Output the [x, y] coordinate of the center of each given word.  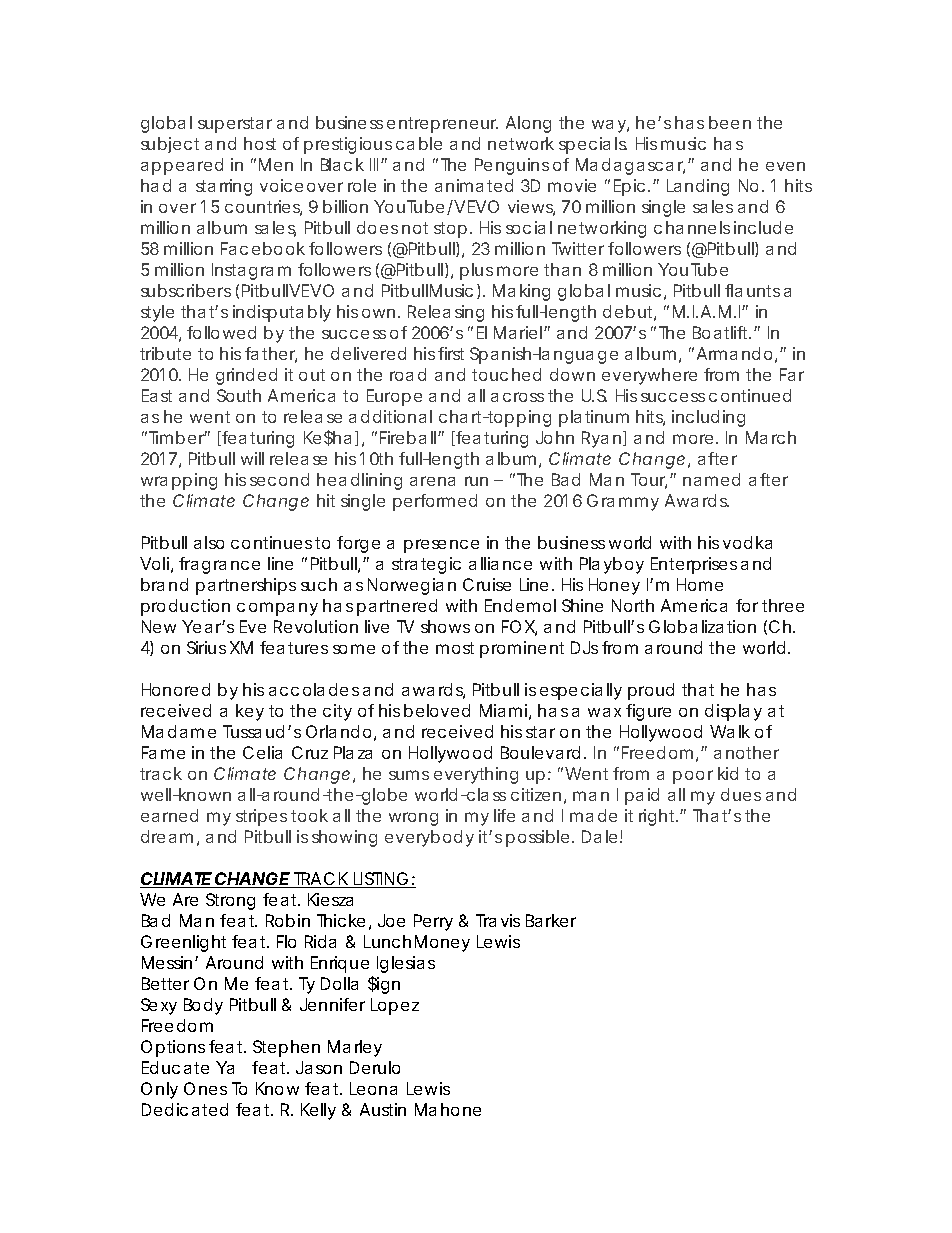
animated [474, 185]
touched [506, 374]
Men [276, 164]
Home [700, 584]
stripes [261, 817]
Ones [205, 1088]
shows [445, 626]
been [730, 122]
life [504, 815]
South [239, 395]
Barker [551, 920]
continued [750, 395]
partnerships [246, 586]
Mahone [448, 1109]
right [658, 817]
